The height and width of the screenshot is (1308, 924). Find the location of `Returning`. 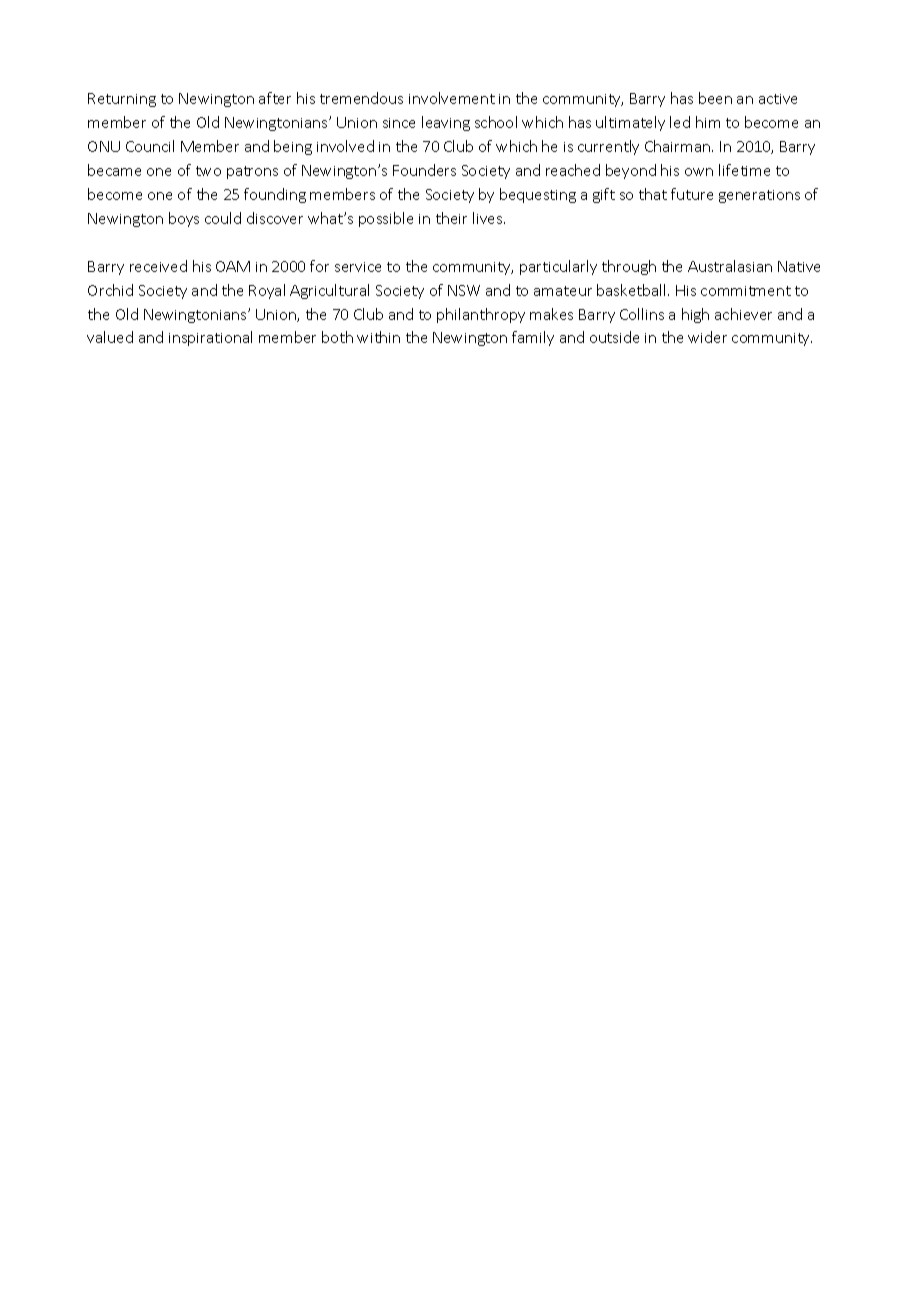

Returning is located at coordinates (122, 100).
